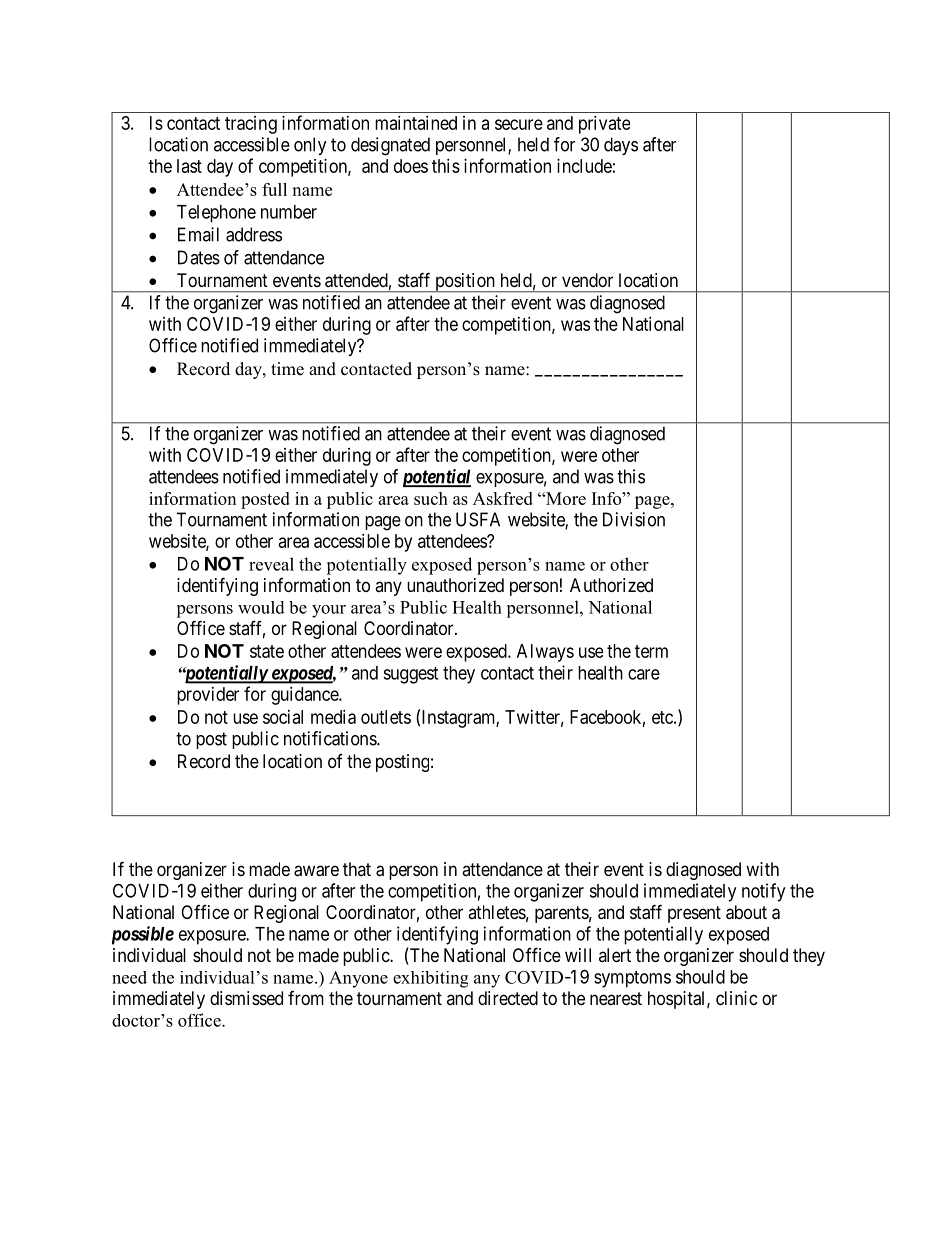  What do you see at coordinates (287, 369) in the page?
I see `time` at bounding box center [287, 369].
